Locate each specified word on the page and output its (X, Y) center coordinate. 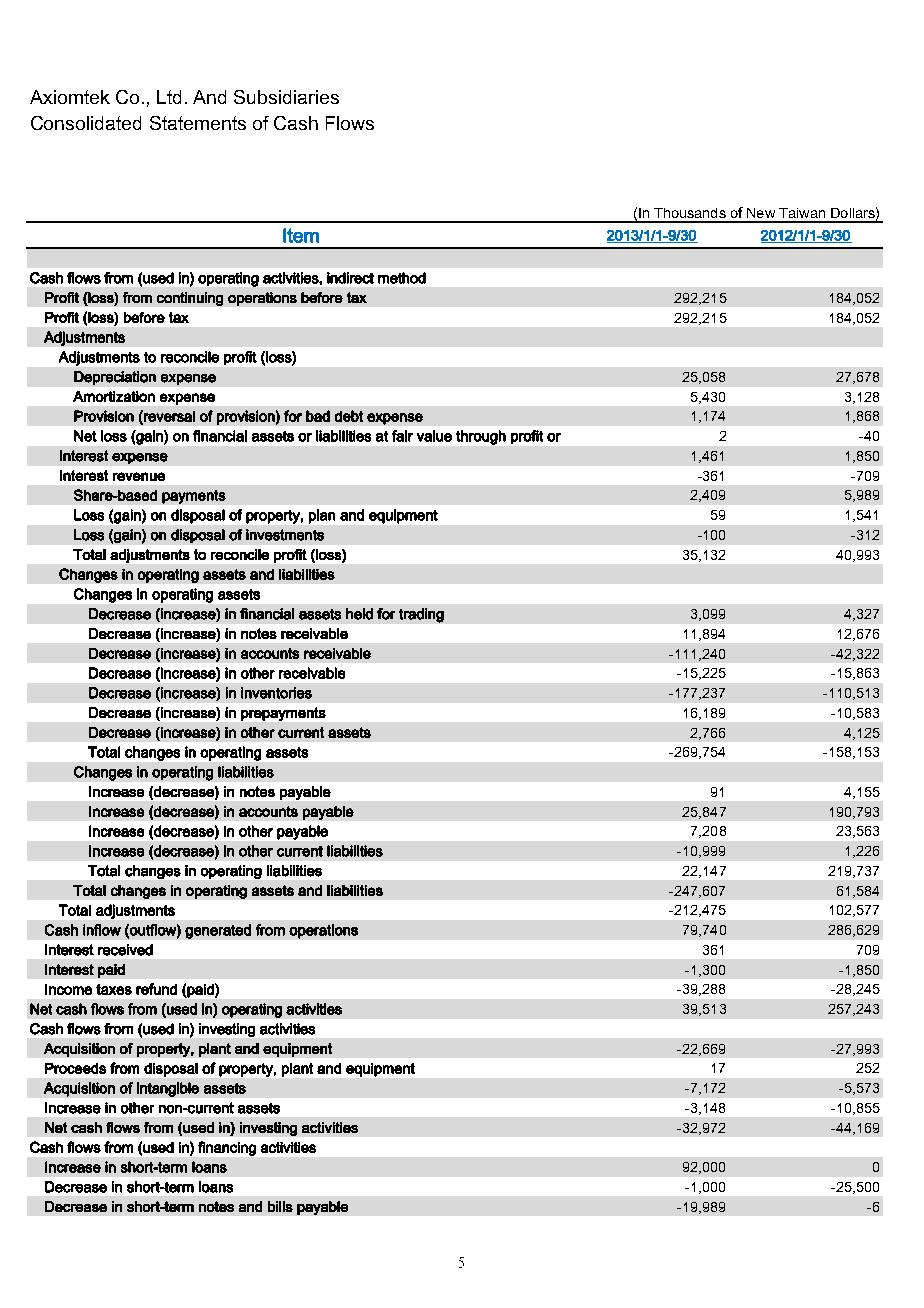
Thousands (690, 213)
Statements (198, 123)
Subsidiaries (286, 97)
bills (280, 1206)
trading (421, 615)
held (359, 614)
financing (227, 1148)
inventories (276, 693)
